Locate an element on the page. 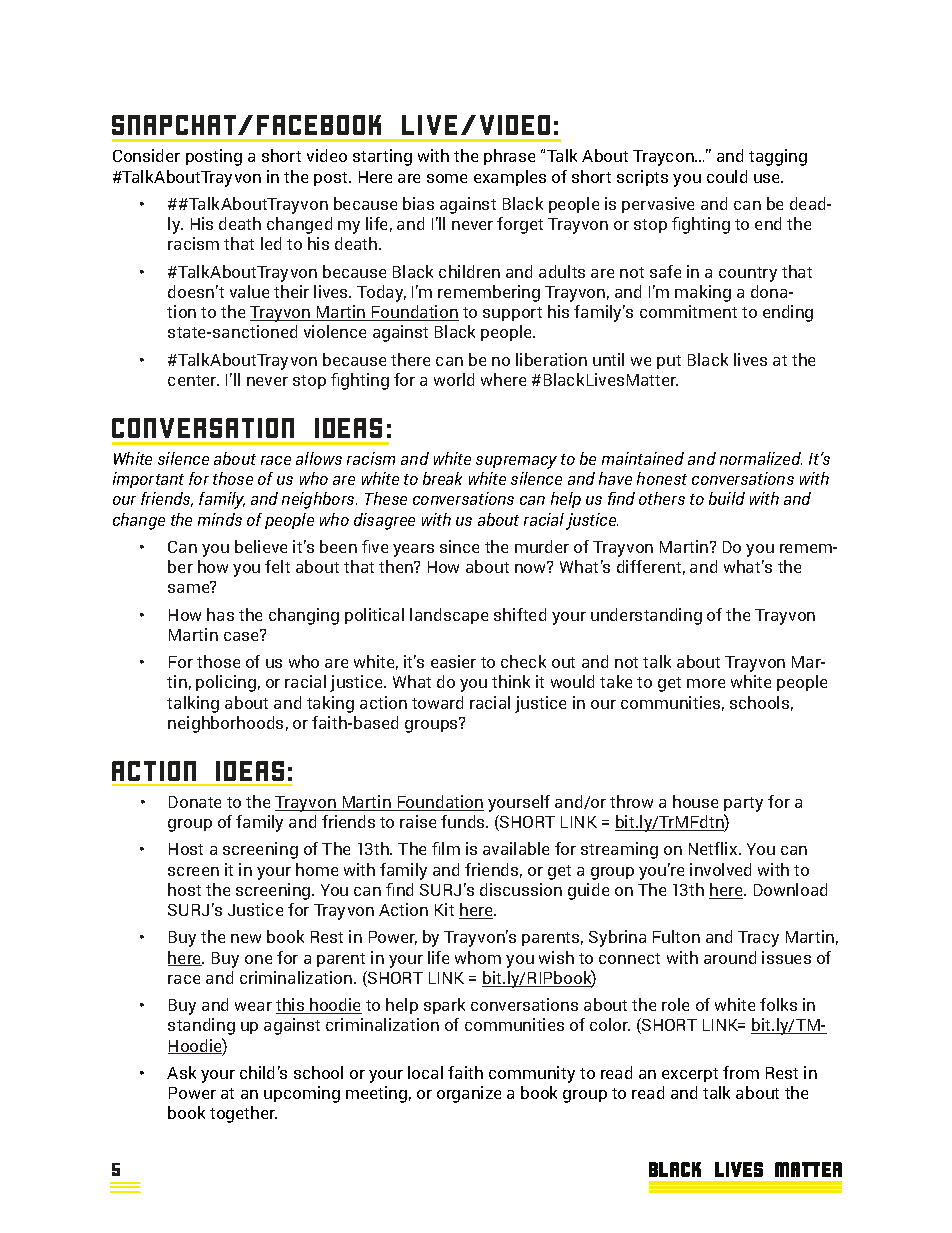 The image size is (952, 1233). excerpt is located at coordinates (690, 1075).
